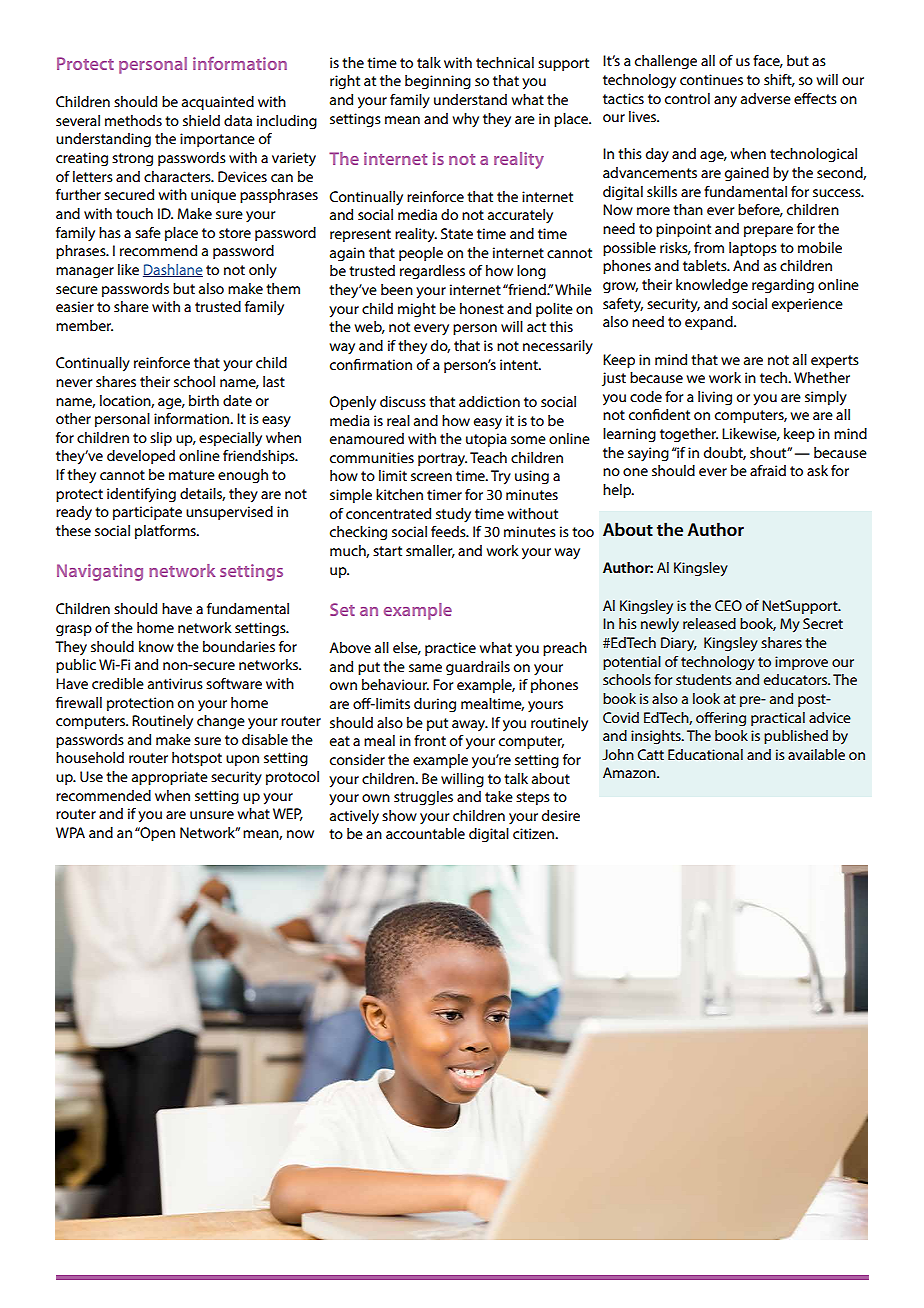 The image size is (924, 1308). What do you see at coordinates (453, 515) in the page?
I see `study` at bounding box center [453, 515].
